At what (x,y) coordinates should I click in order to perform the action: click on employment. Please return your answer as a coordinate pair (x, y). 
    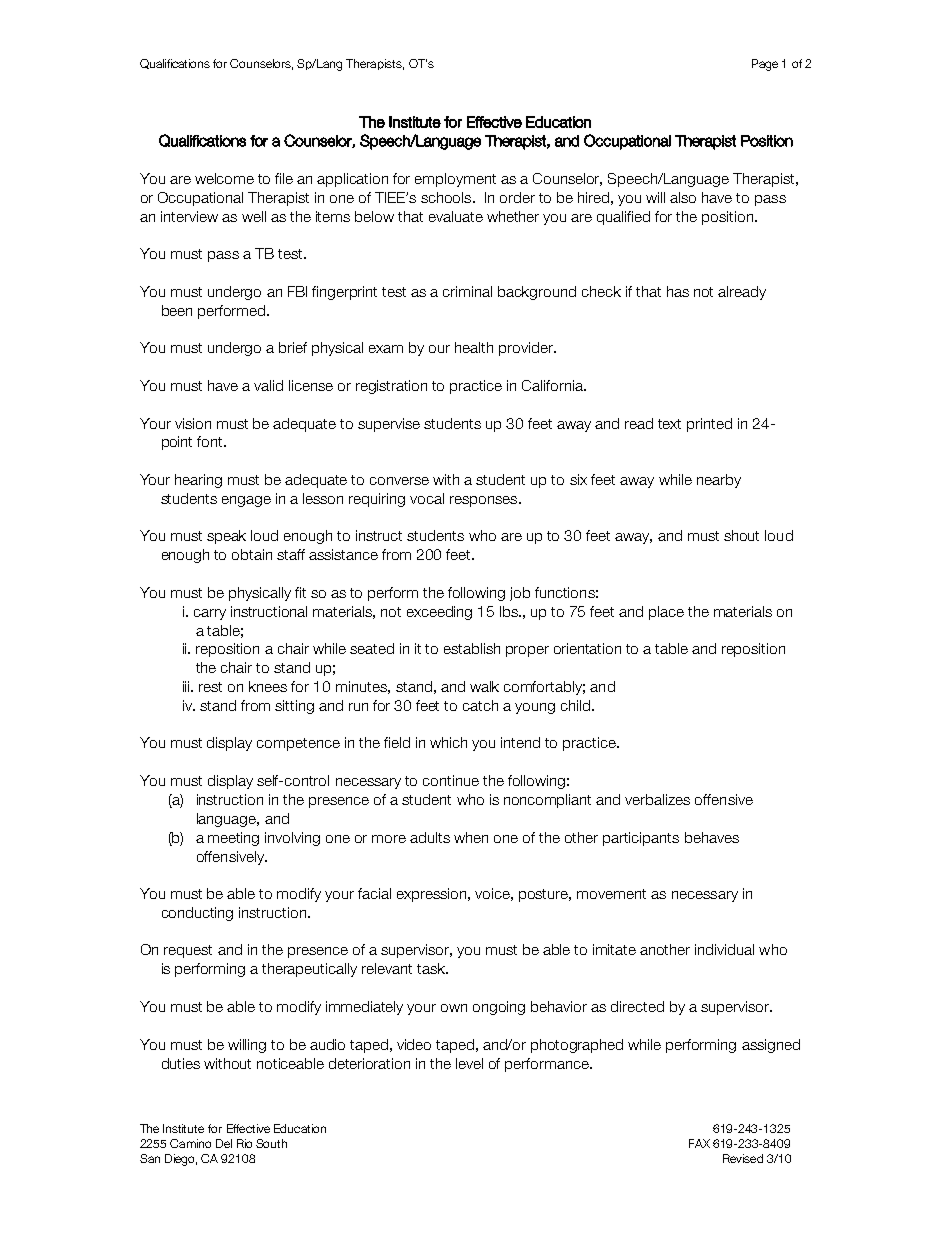
    Looking at the image, I should click on (455, 180).
